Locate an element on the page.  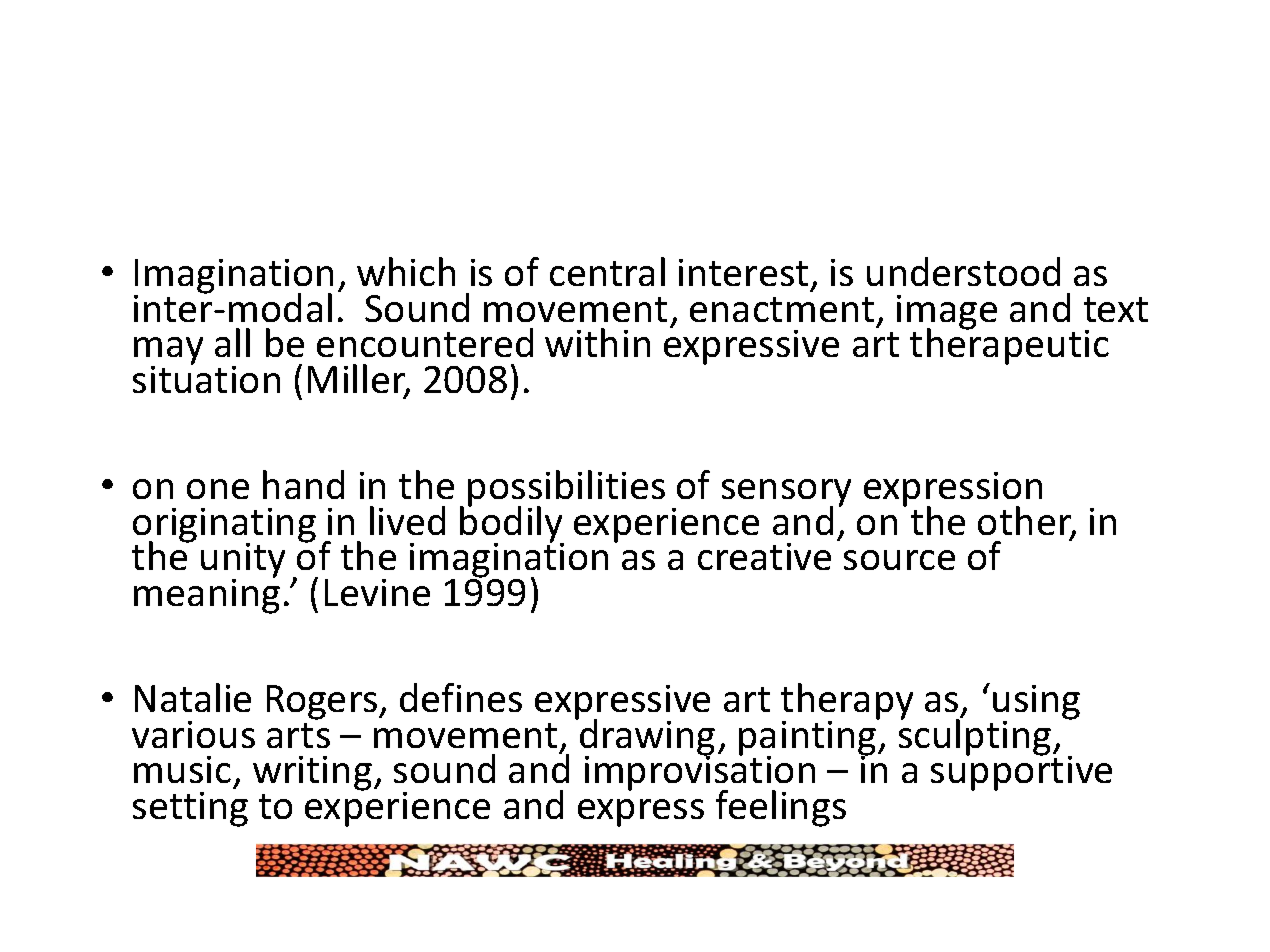
writing is located at coordinates (312, 773).
